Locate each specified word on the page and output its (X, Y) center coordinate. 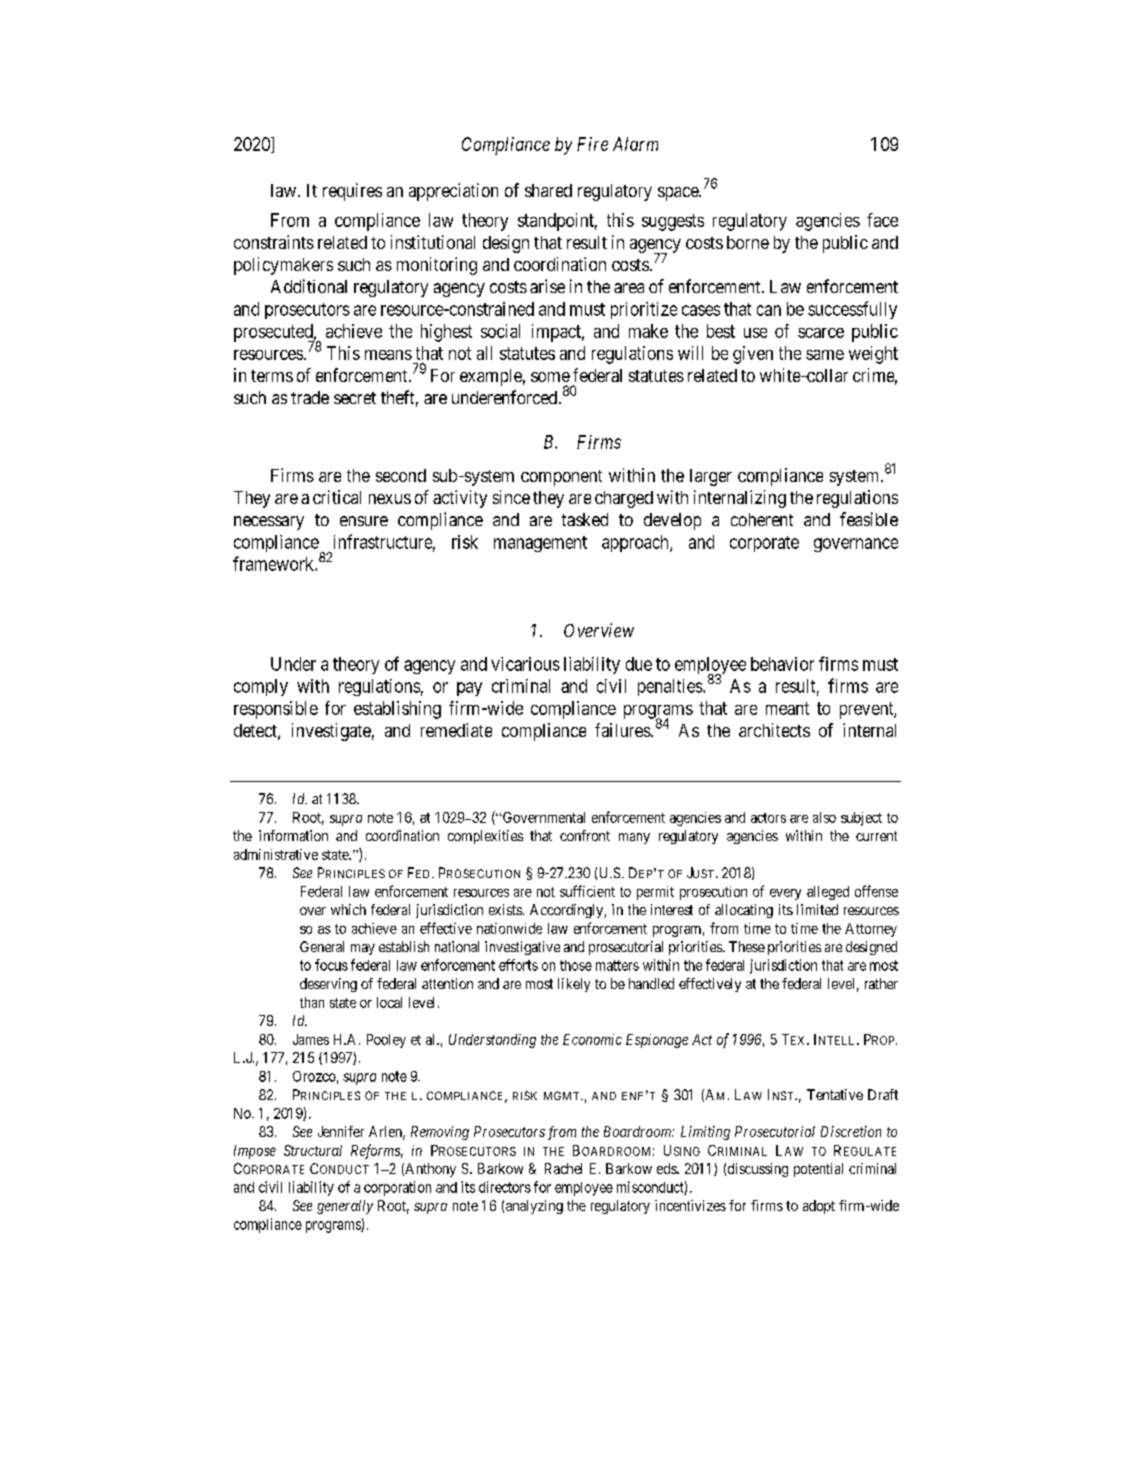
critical (337, 497)
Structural (313, 1150)
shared (548, 190)
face (882, 220)
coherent (762, 519)
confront (585, 835)
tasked (585, 519)
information (293, 835)
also (824, 817)
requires (352, 192)
